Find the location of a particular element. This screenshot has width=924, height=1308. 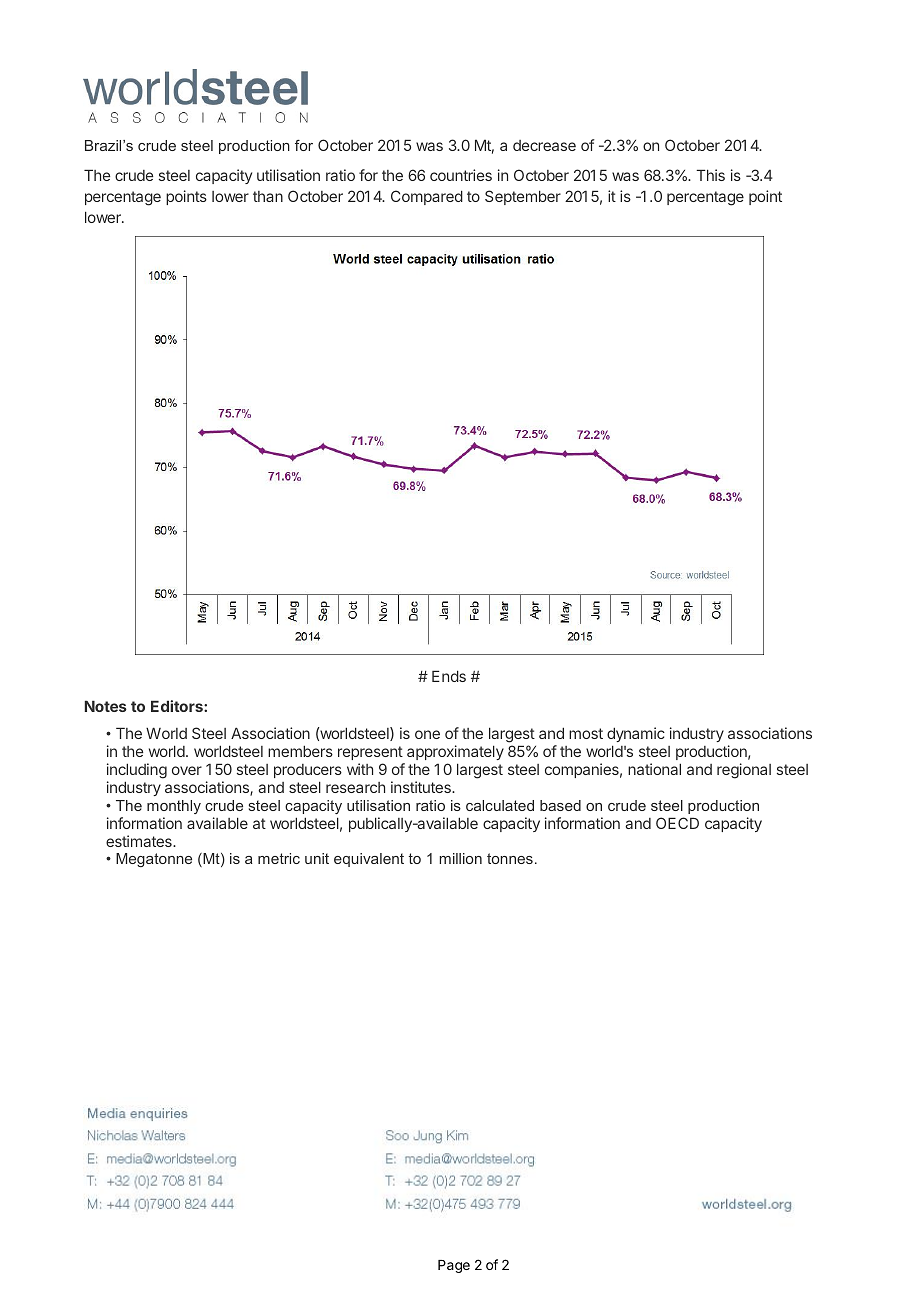

Compared is located at coordinates (427, 197).
